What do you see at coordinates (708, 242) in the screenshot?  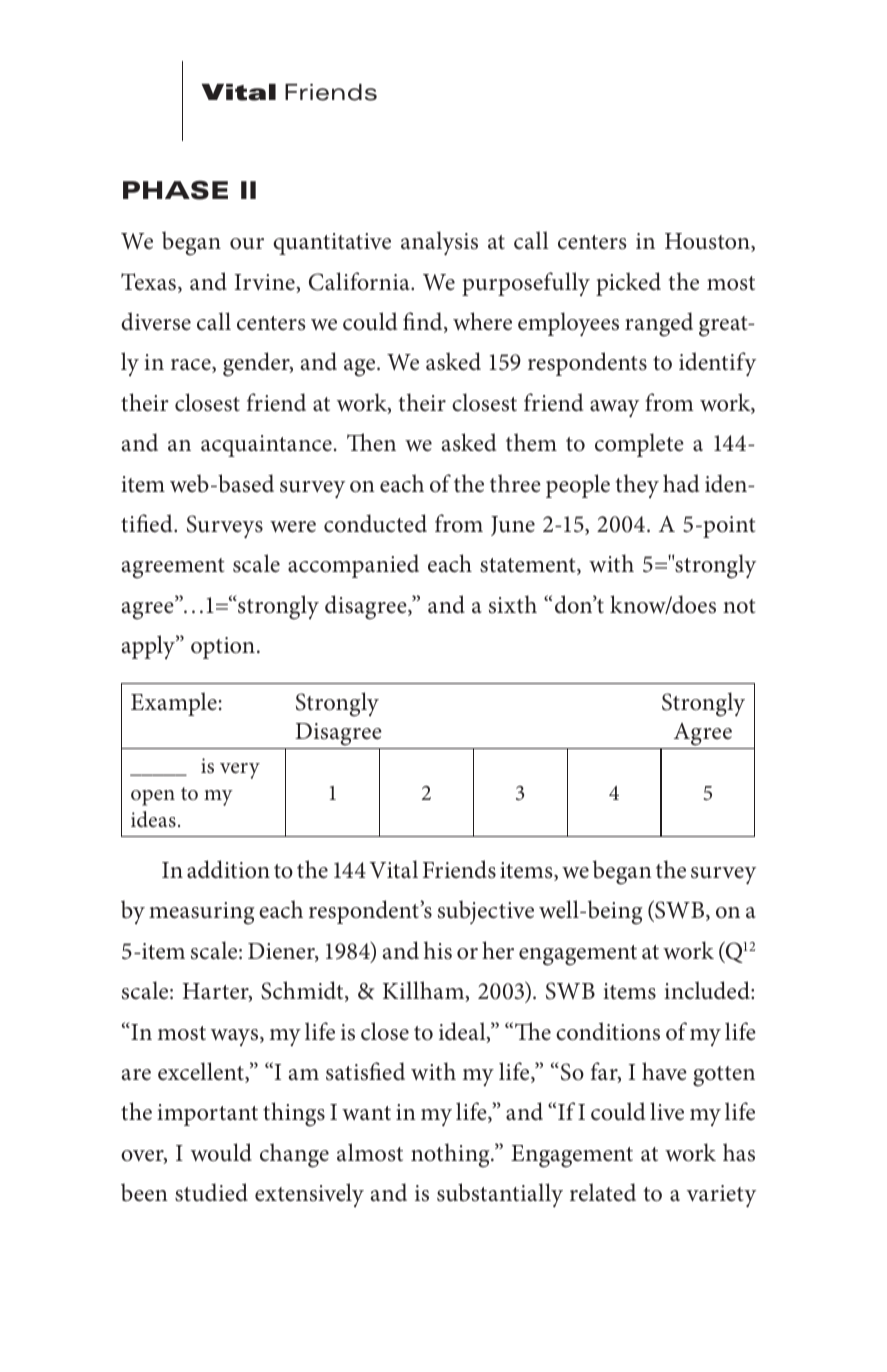 I see `Houston` at bounding box center [708, 242].
